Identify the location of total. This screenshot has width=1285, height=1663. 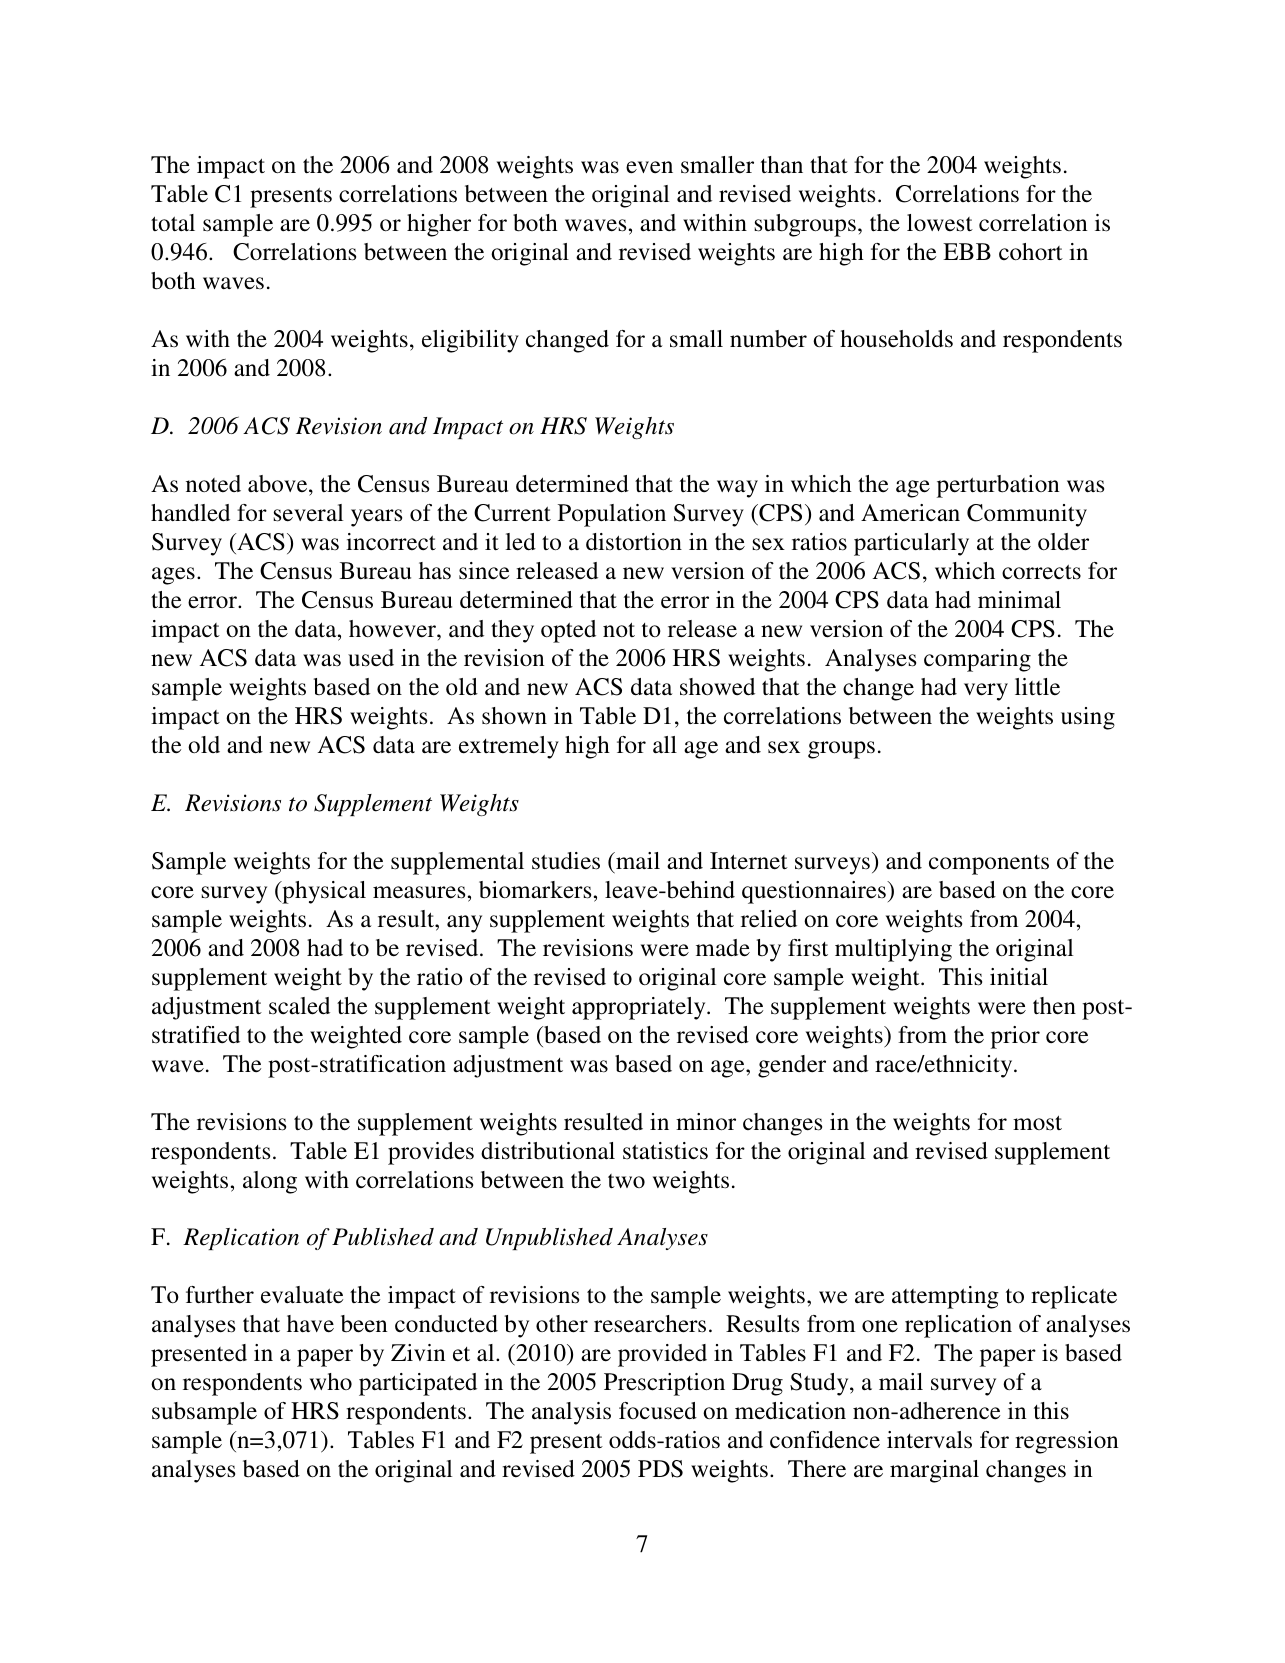
(173, 222).
